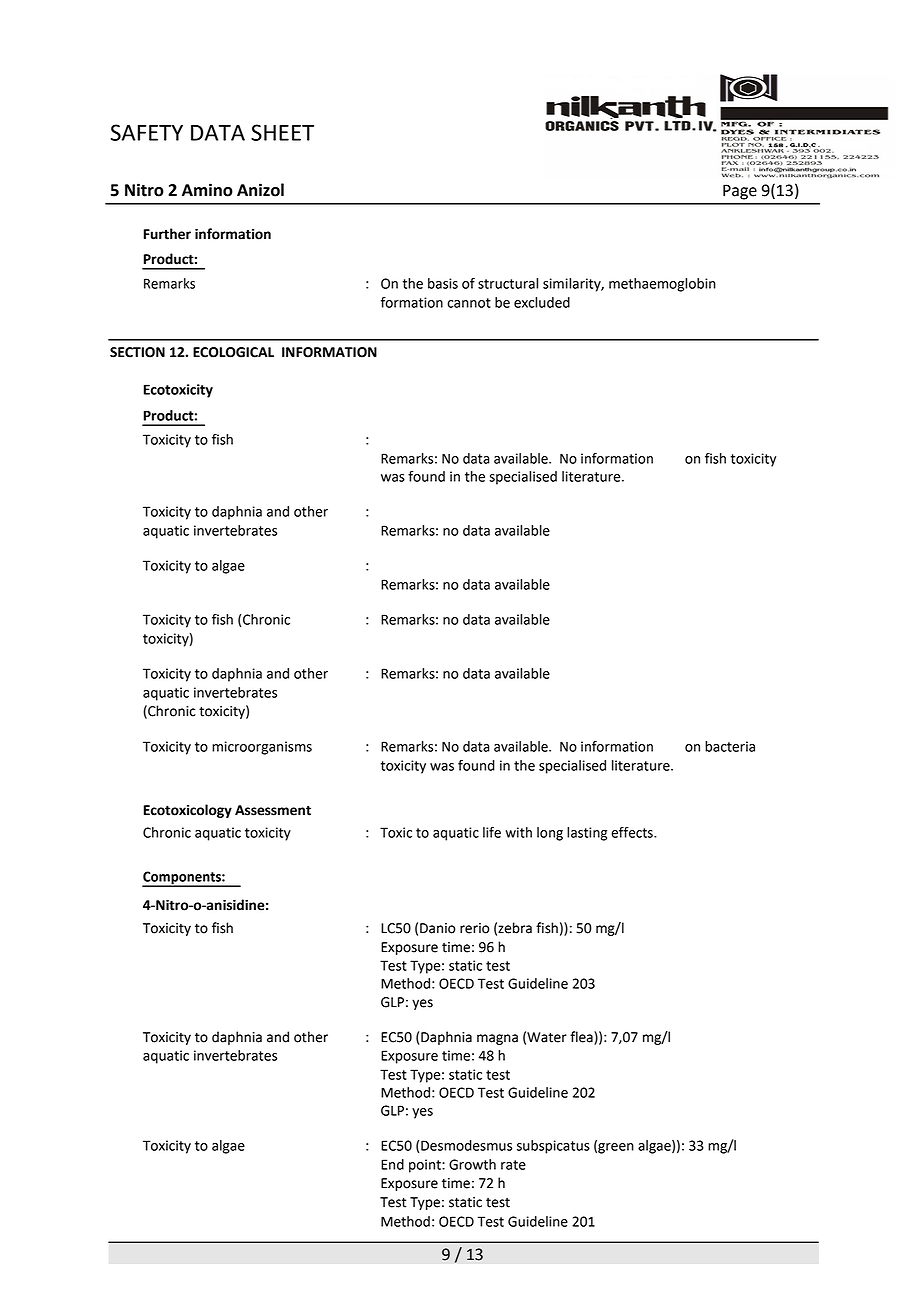  I want to click on microorganisms, so click(262, 748).
